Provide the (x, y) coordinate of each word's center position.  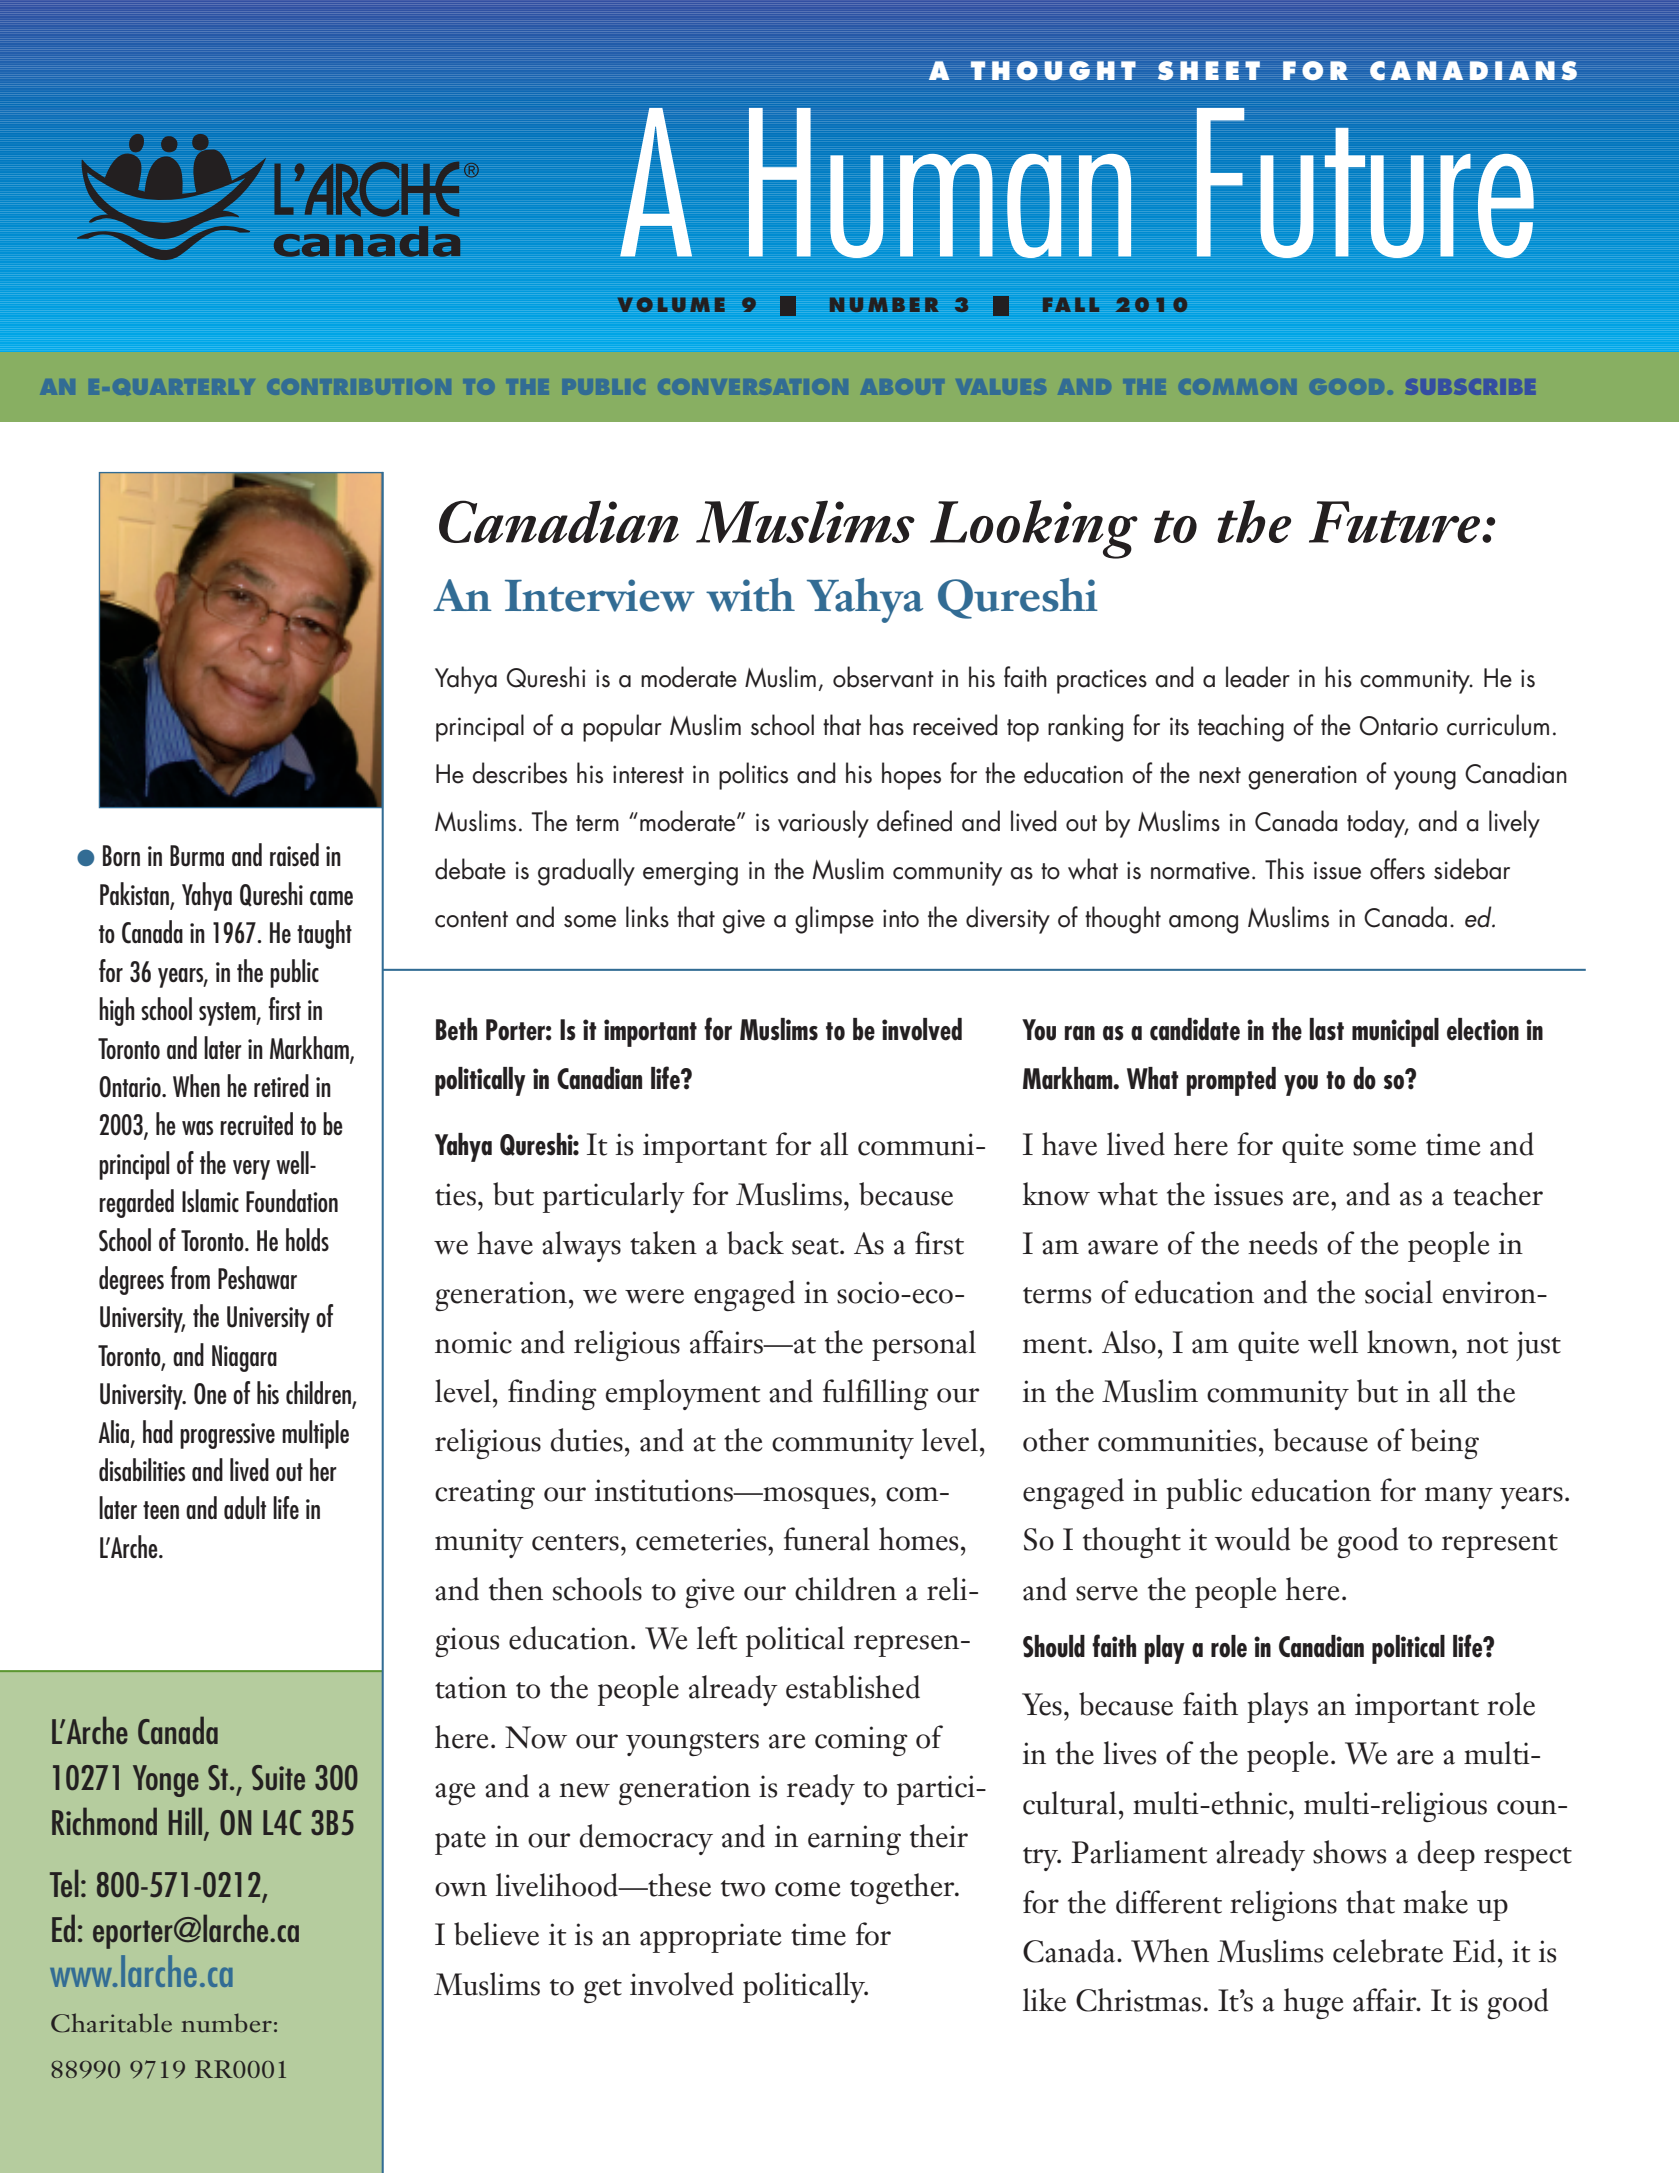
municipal (1395, 1032)
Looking (1034, 529)
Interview (600, 595)
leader (1258, 677)
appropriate (710, 1938)
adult (245, 1507)
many (1459, 1498)
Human (940, 183)
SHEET (1209, 70)
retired (281, 1085)
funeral (827, 1539)
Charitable (111, 2023)
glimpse (834, 920)
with (750, 595)
